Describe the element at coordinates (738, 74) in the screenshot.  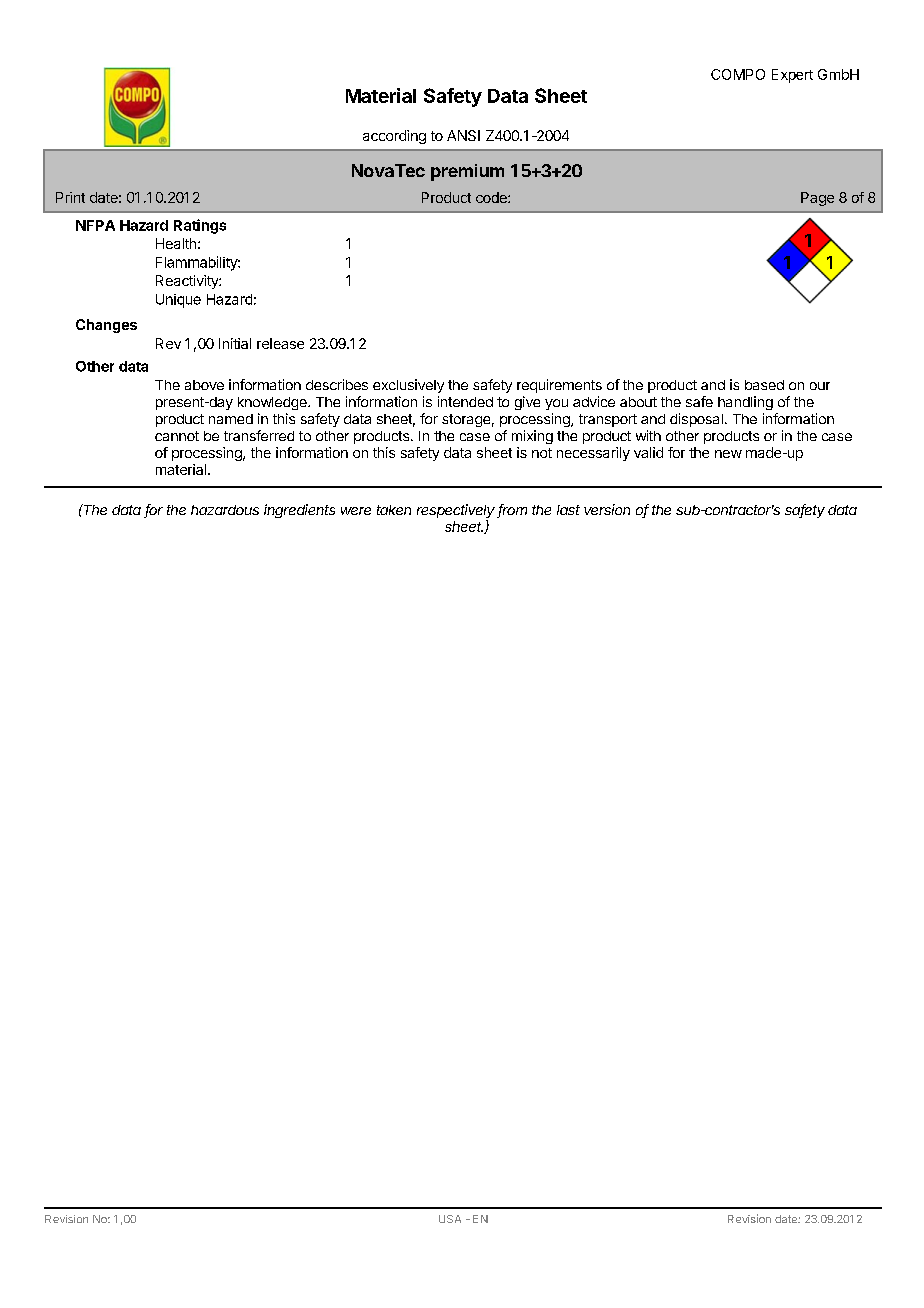
I see `COMPO` at that location.
